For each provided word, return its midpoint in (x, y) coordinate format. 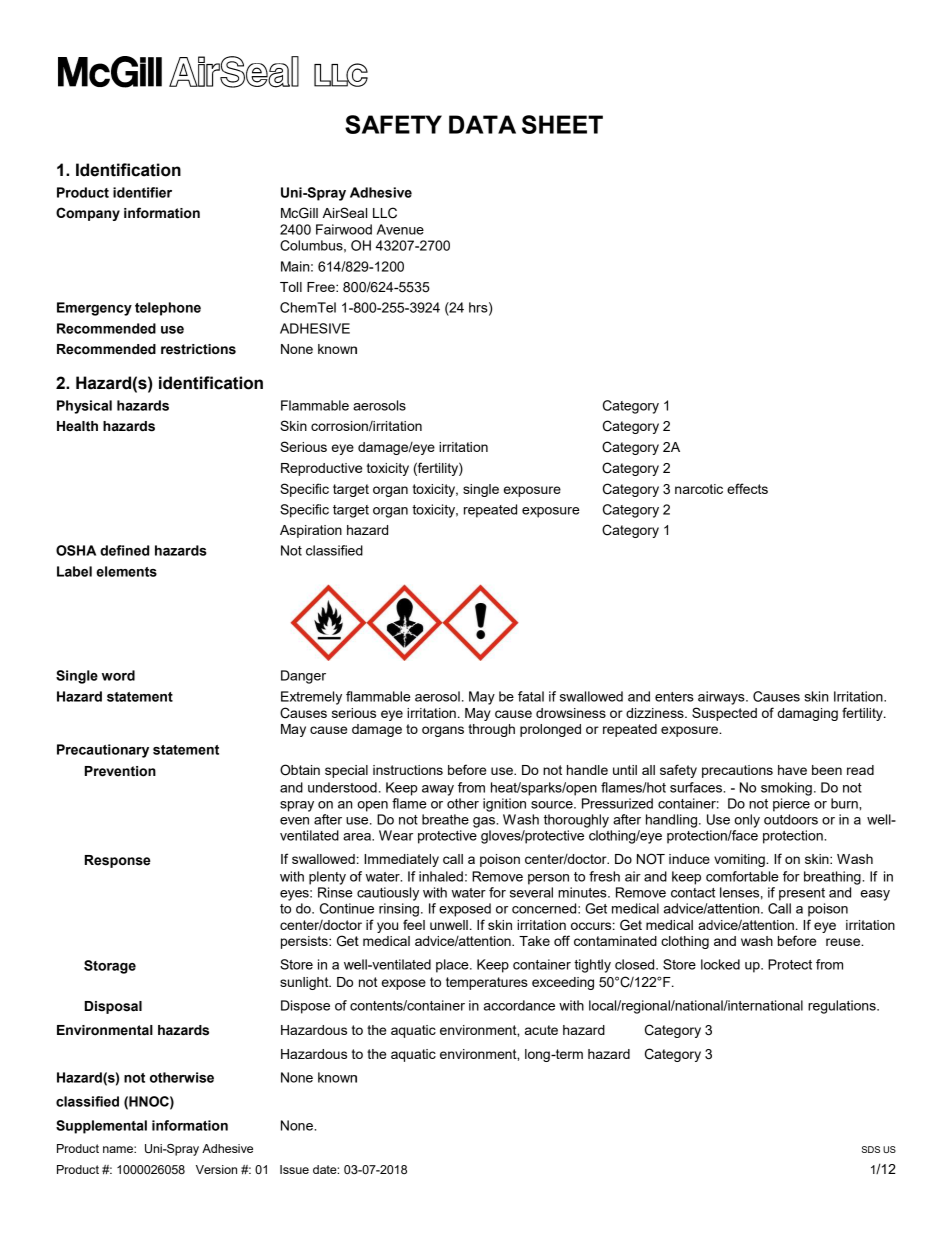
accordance (519, 1005)
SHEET (562, 124)
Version (216, 1169)
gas (485, 822)
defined (124, 550)
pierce (791, 805)
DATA (482, 124)
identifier (142, 192)
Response (118, 861)
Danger (303, 677)
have (792, 770)
